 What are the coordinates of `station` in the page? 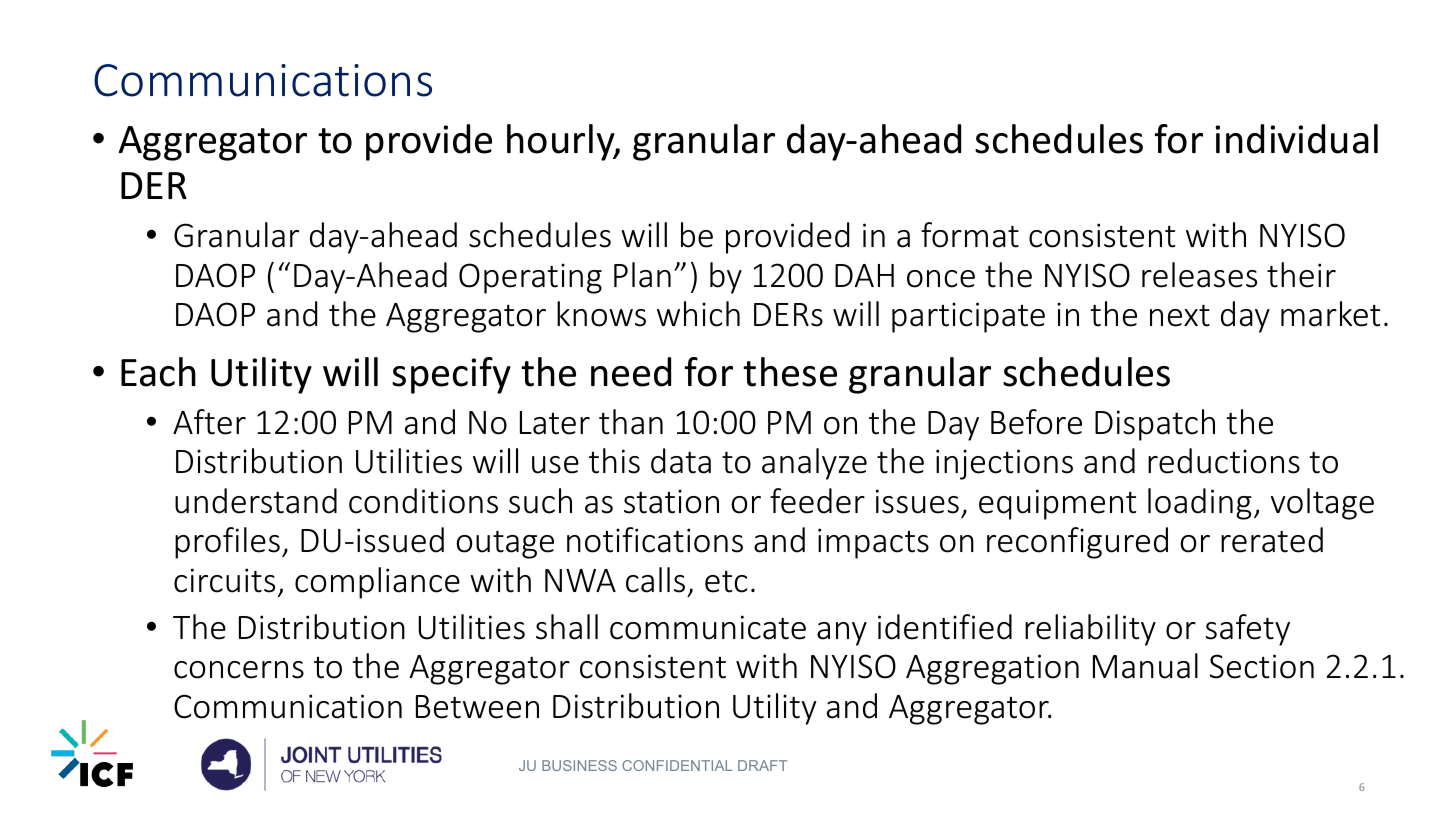 It's located at (671, 501).
